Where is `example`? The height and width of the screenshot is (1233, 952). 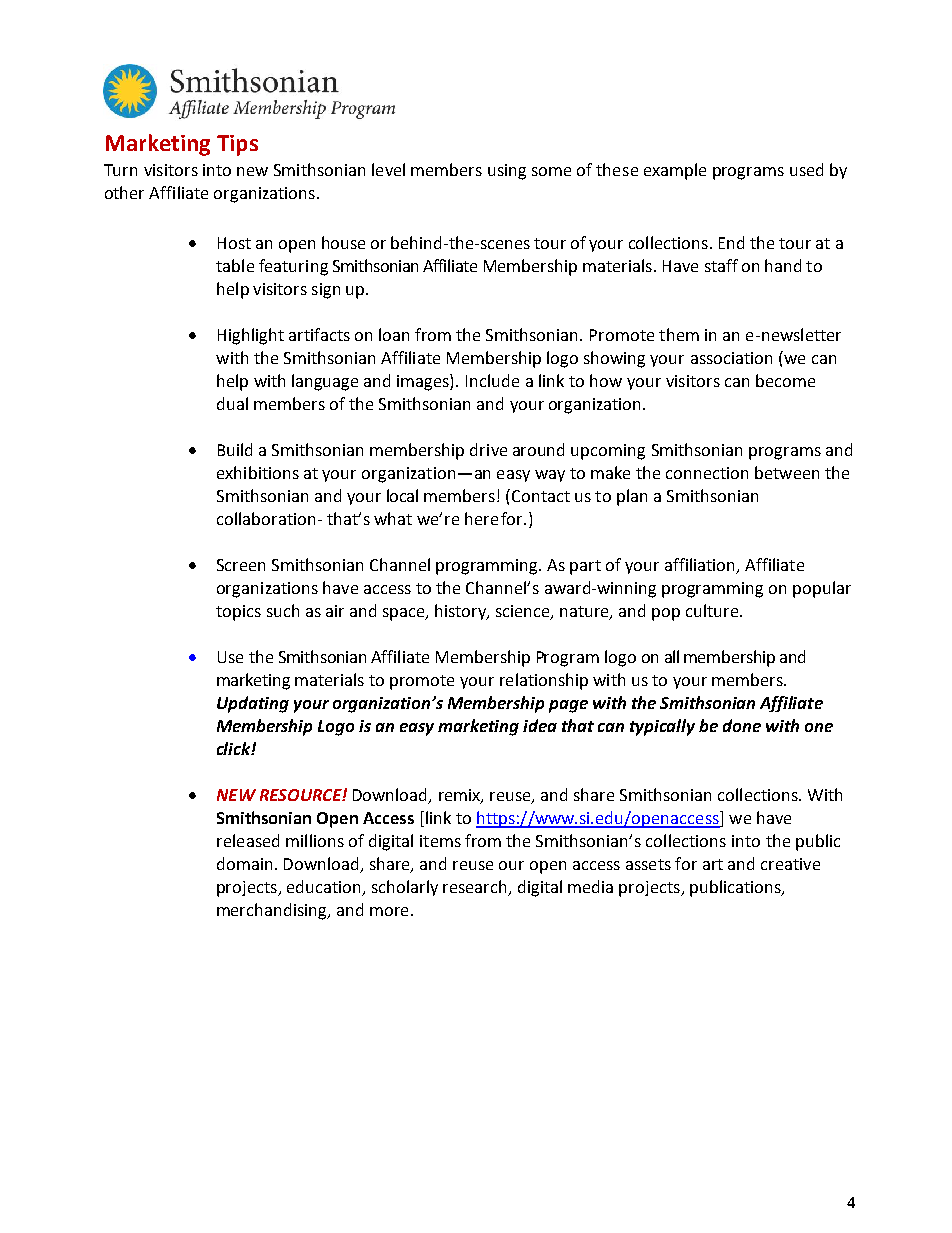
example is located at coordinates (675, 171).
